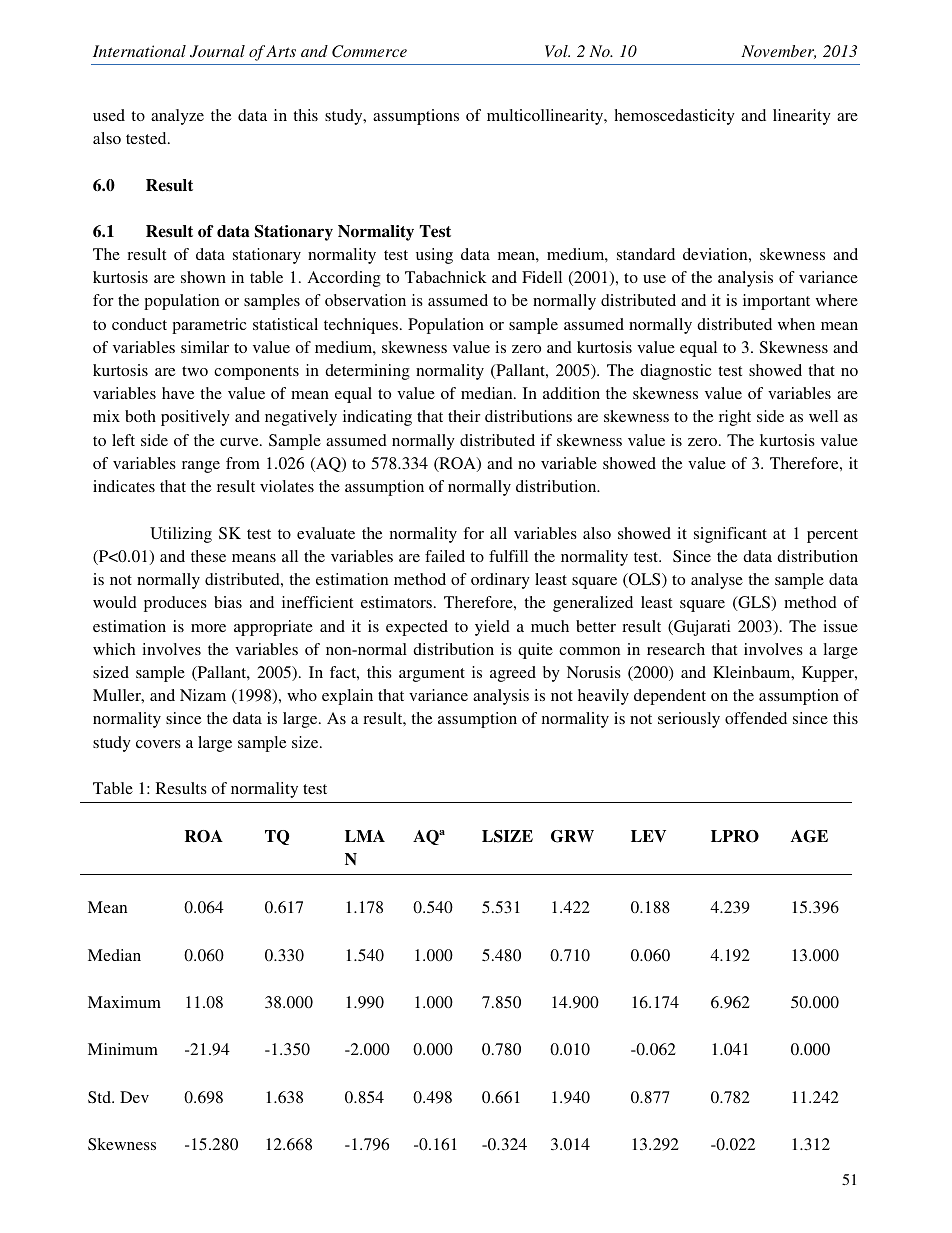 Image resolution: width=952 pixels, height=1233 pixels. Describe the element at coordinates (123, 1049) in the screenshot. I see `Minimum` at that location.
